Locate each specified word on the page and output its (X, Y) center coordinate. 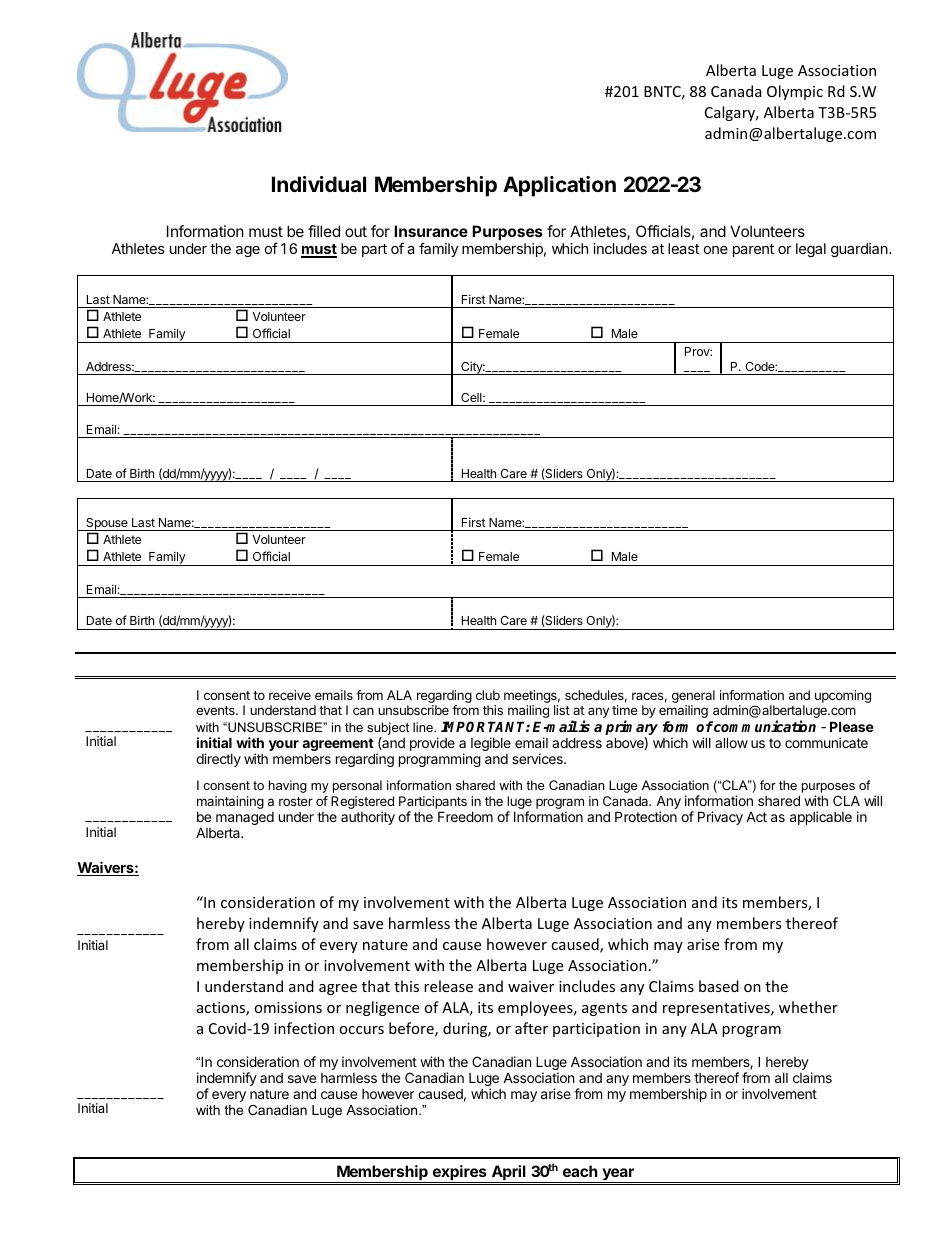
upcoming (843, 696)
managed (245, 818)
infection (304, 1028)
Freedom (465, 816)
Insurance (431, 231)
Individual (319, 184)
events (216, 710)
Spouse (107, 524)
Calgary (731, 113)
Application (559, 186)
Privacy (720, 818)
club (488, 695)
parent (753, 250)
